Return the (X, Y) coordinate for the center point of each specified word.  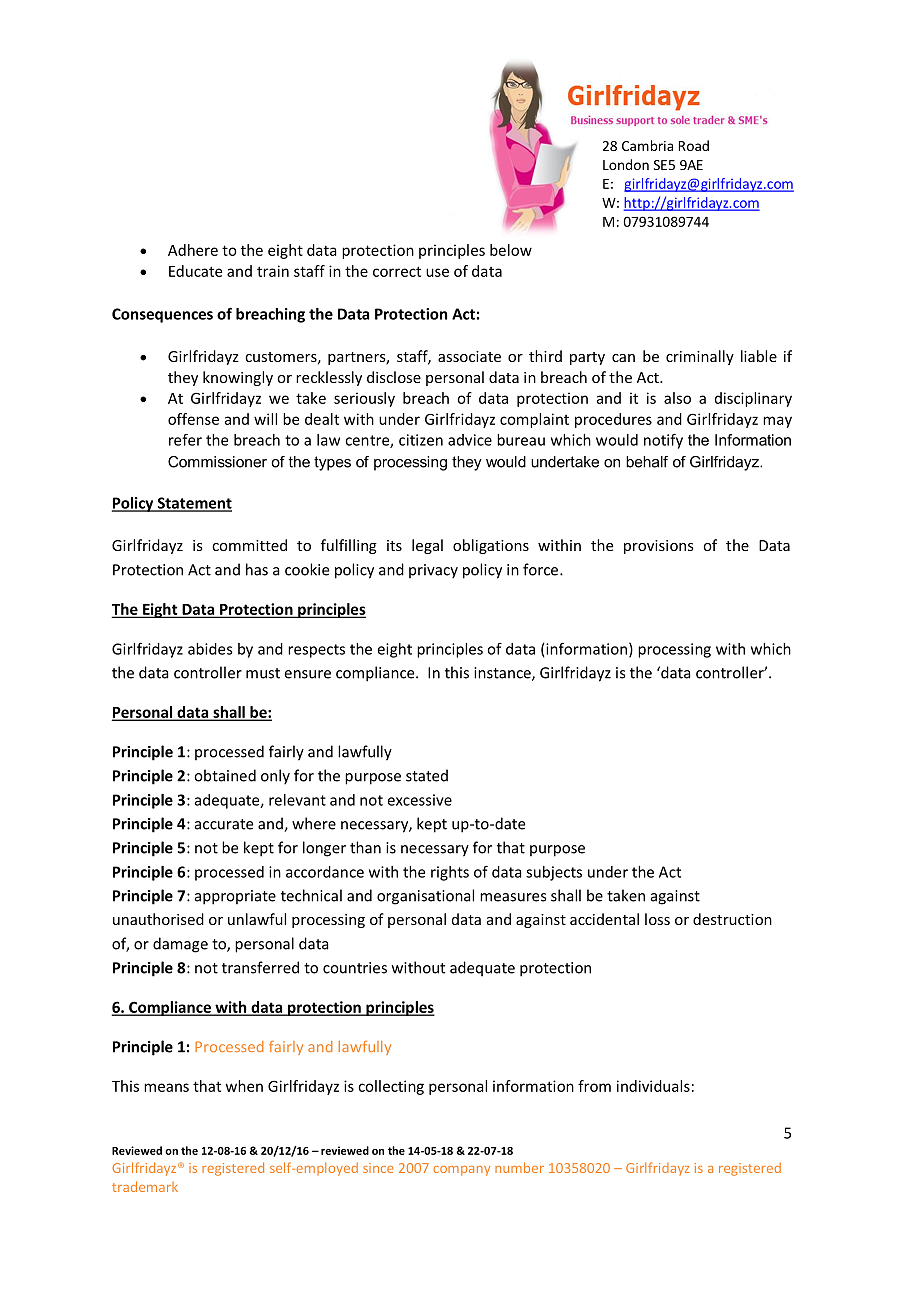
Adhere (193, 250)
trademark (145, 1186)
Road (694, 145)
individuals (653, 1086)
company (461, 1171)
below (511, 250)
